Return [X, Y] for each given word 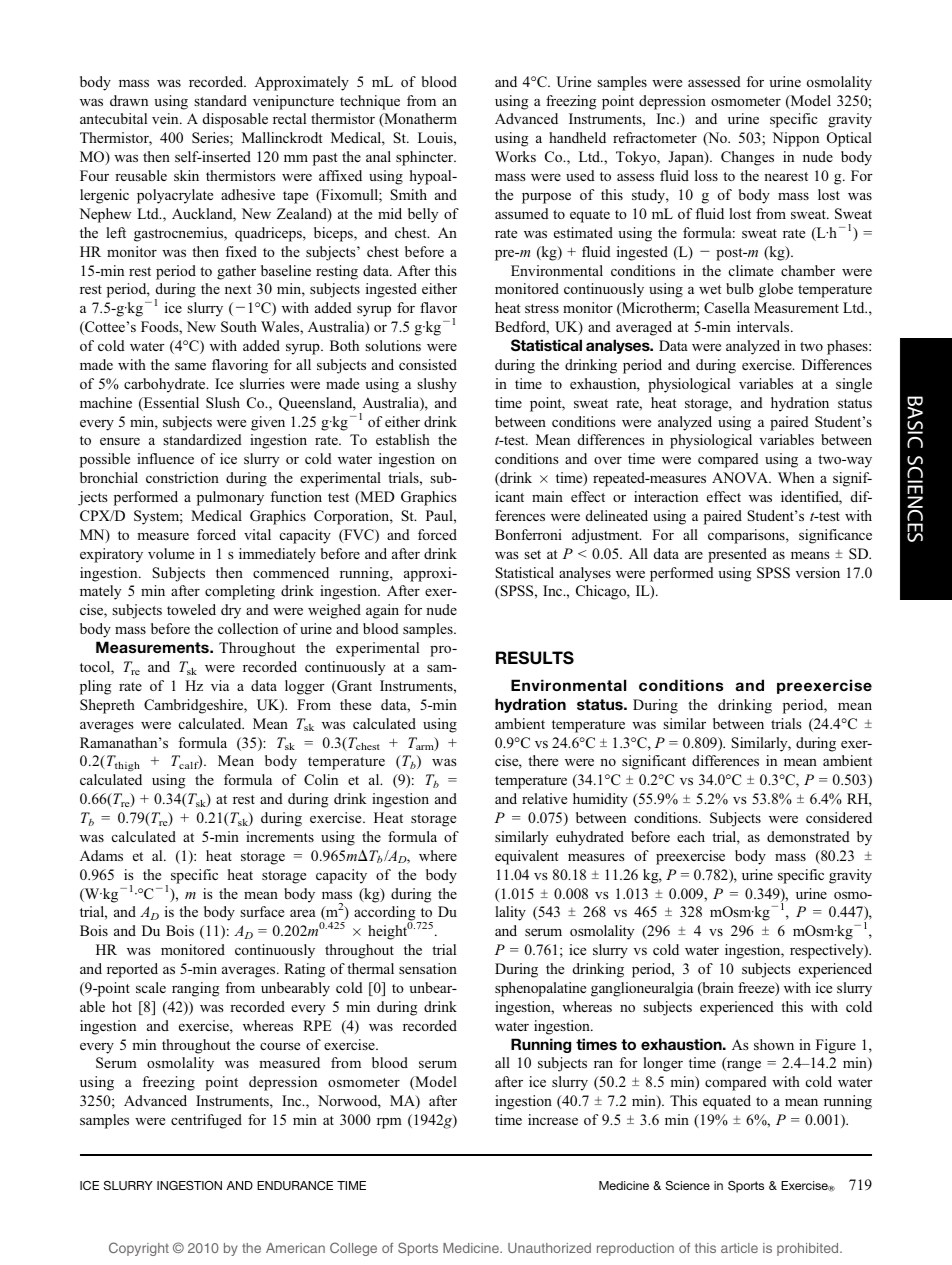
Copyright [139, 1249]
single [854, 385]
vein [166, 118]
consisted [428, 364]
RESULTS [535, 658]
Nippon [795, 139]
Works [515, 156]
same [190, 366]
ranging [196, 989]
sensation [428, 968]
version [817, 572]
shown [774, 1044]
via [220, 685]
